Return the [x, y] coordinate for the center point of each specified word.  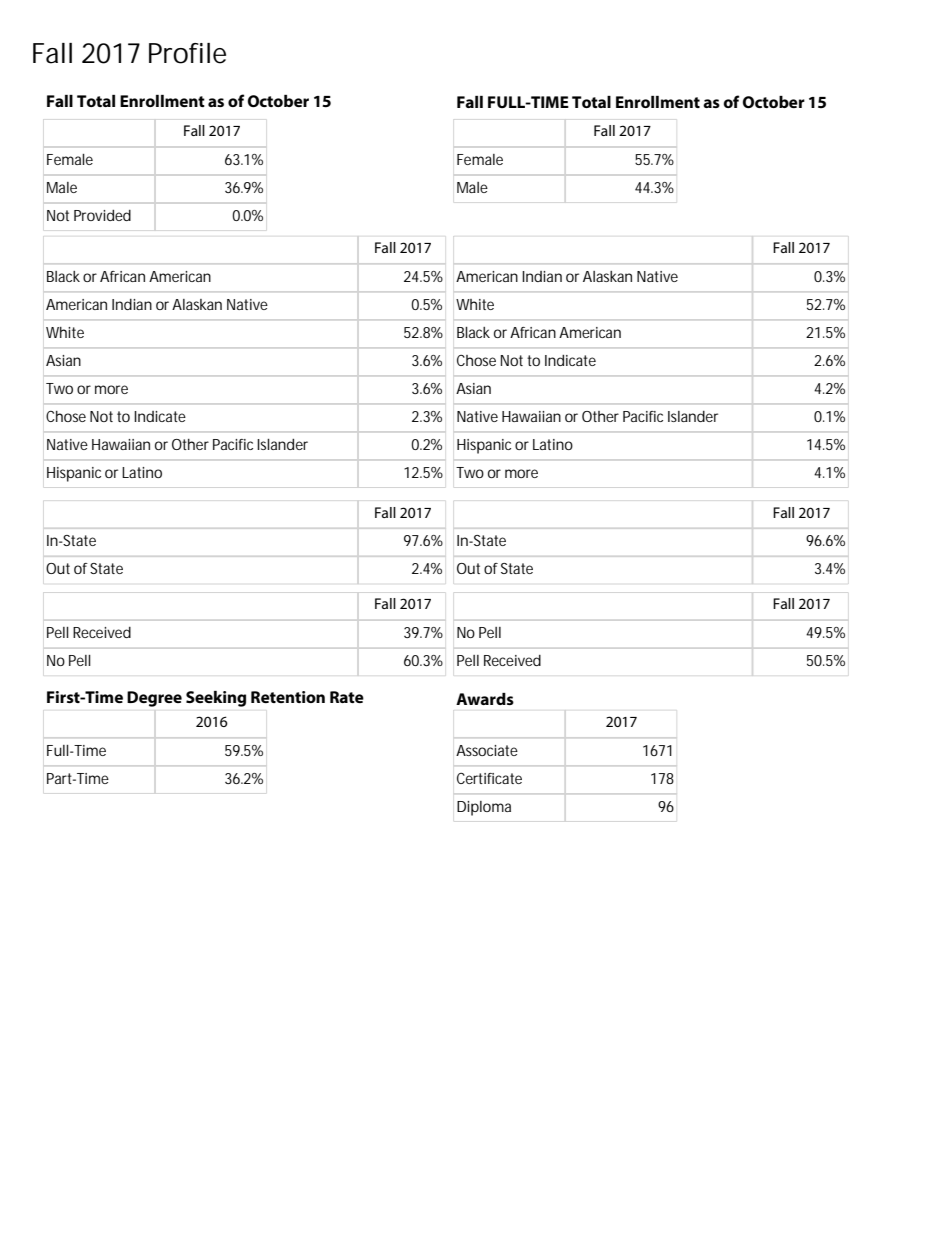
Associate [487, 750]
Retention [288, 697]
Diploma [484, 808]
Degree [154, 699]
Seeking [216, 699]
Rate [347, 697]
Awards [485, 699]
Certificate [489, 778]
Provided [102, 215]
